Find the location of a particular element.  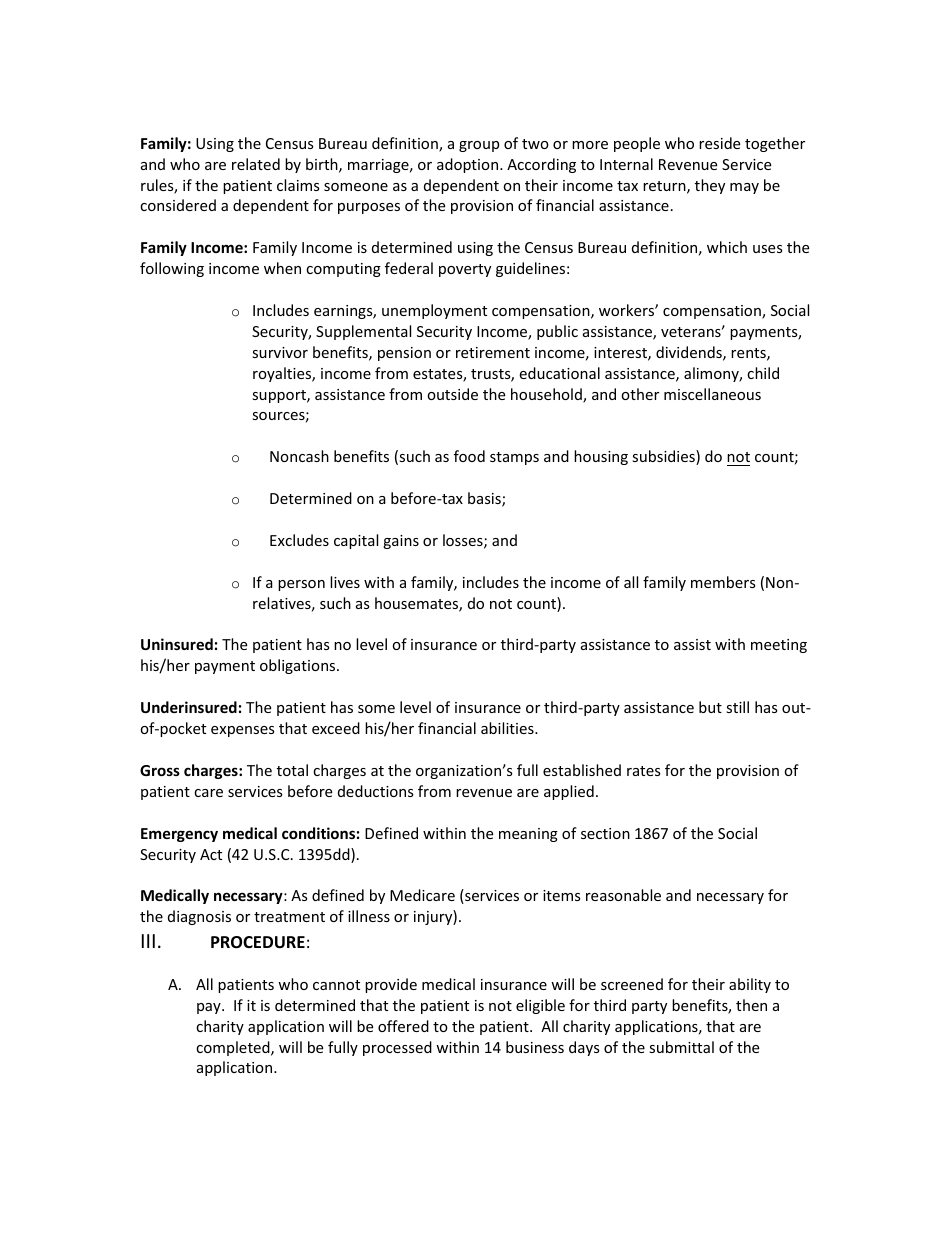

submittal is located at coordinates (681, 1047).
